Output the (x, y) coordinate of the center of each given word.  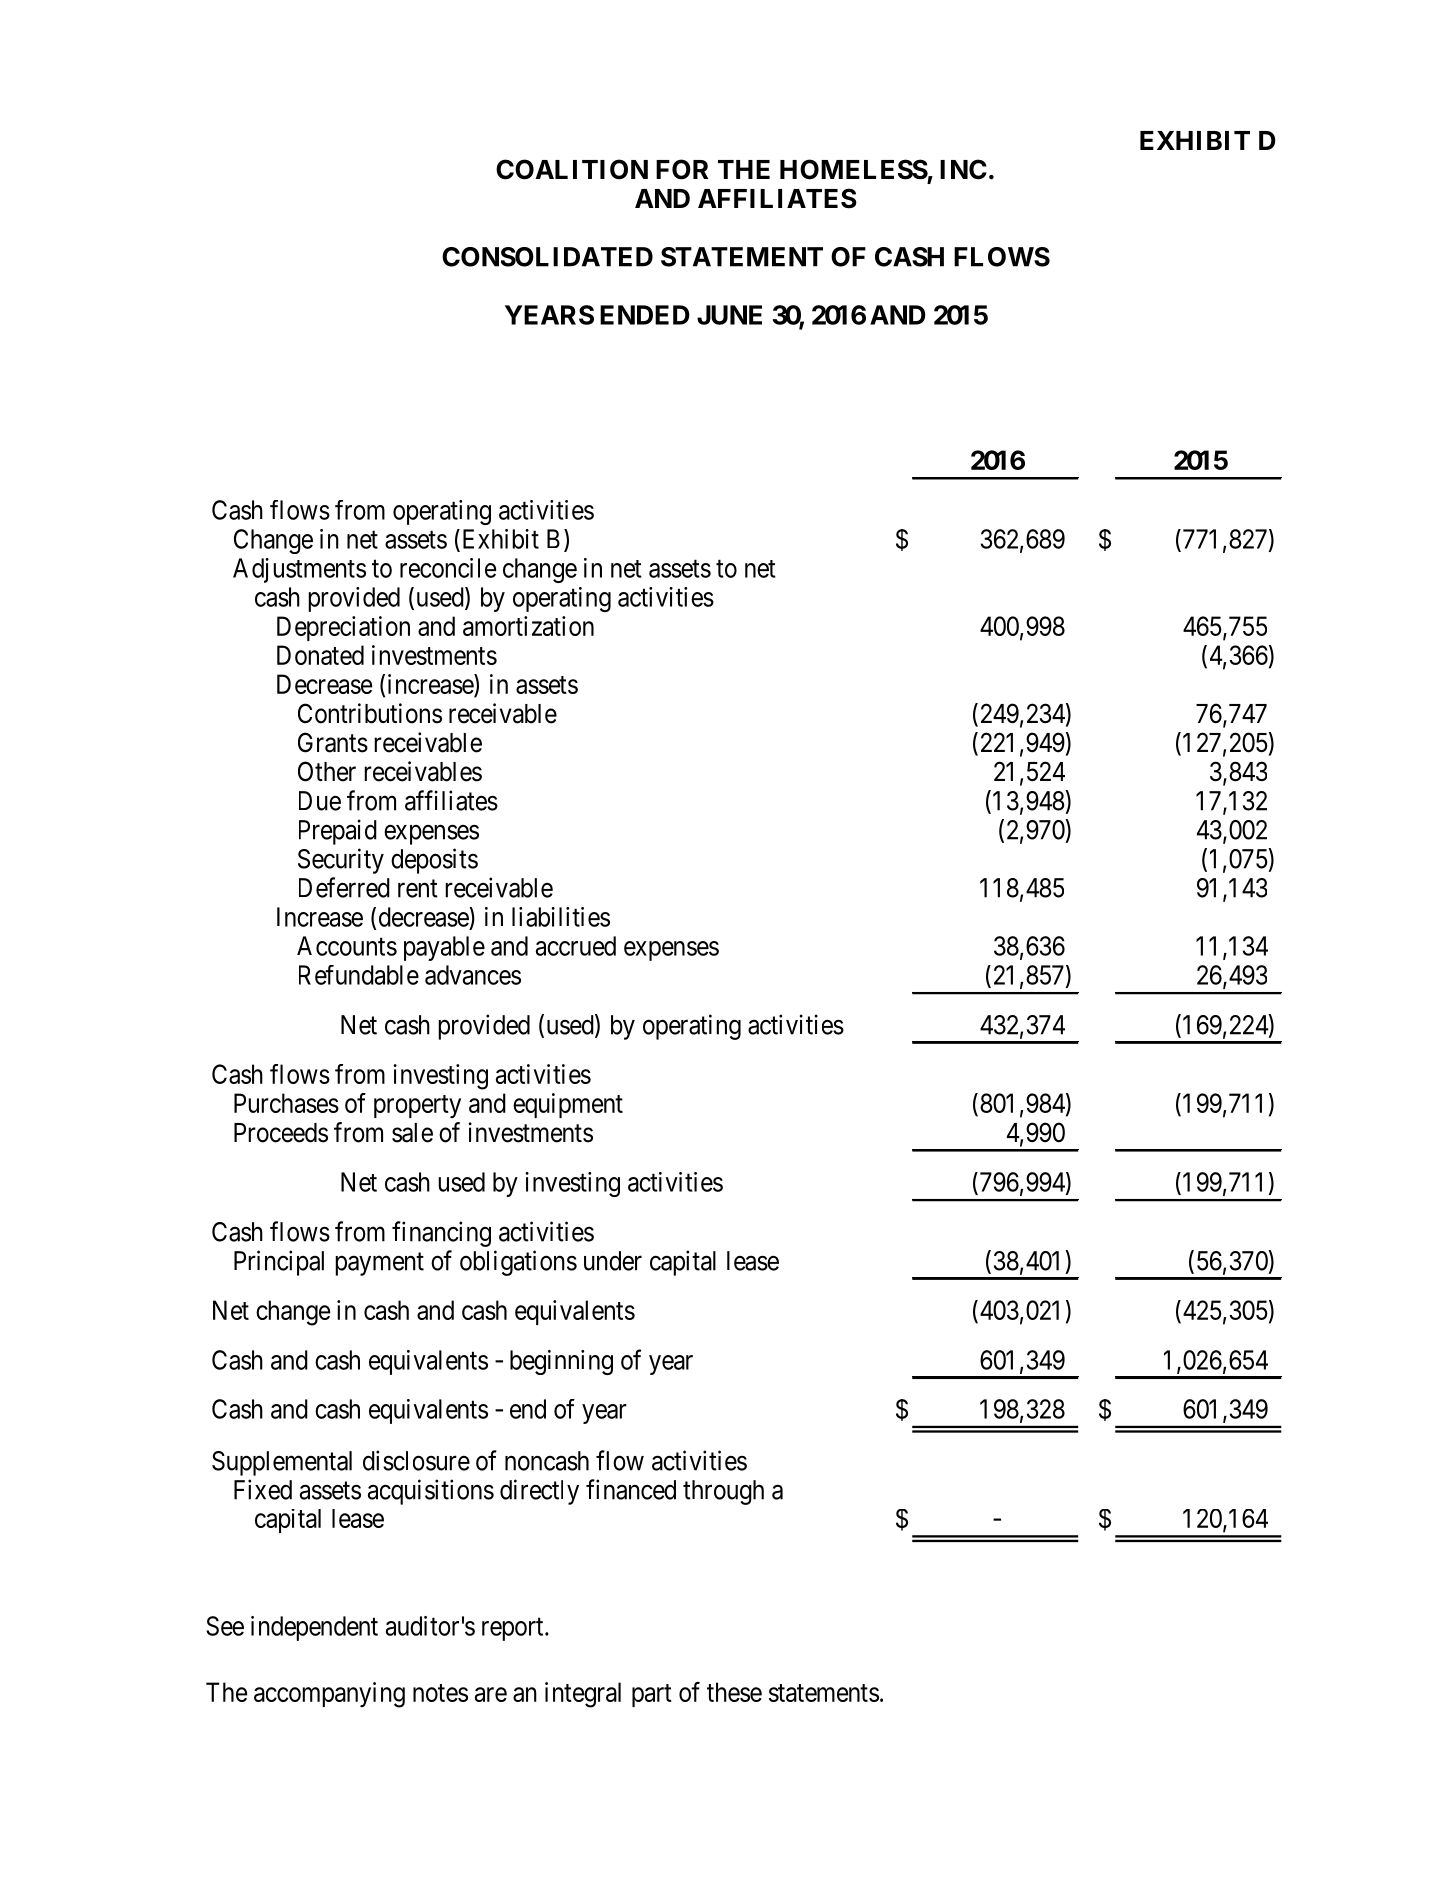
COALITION (572, 169)
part (652, 1695)
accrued (576, 946)
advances (473, 975)
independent (314, 1628)
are (491, 1694)
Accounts (347, 946)
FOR (682, 169)
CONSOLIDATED (547, 257)
